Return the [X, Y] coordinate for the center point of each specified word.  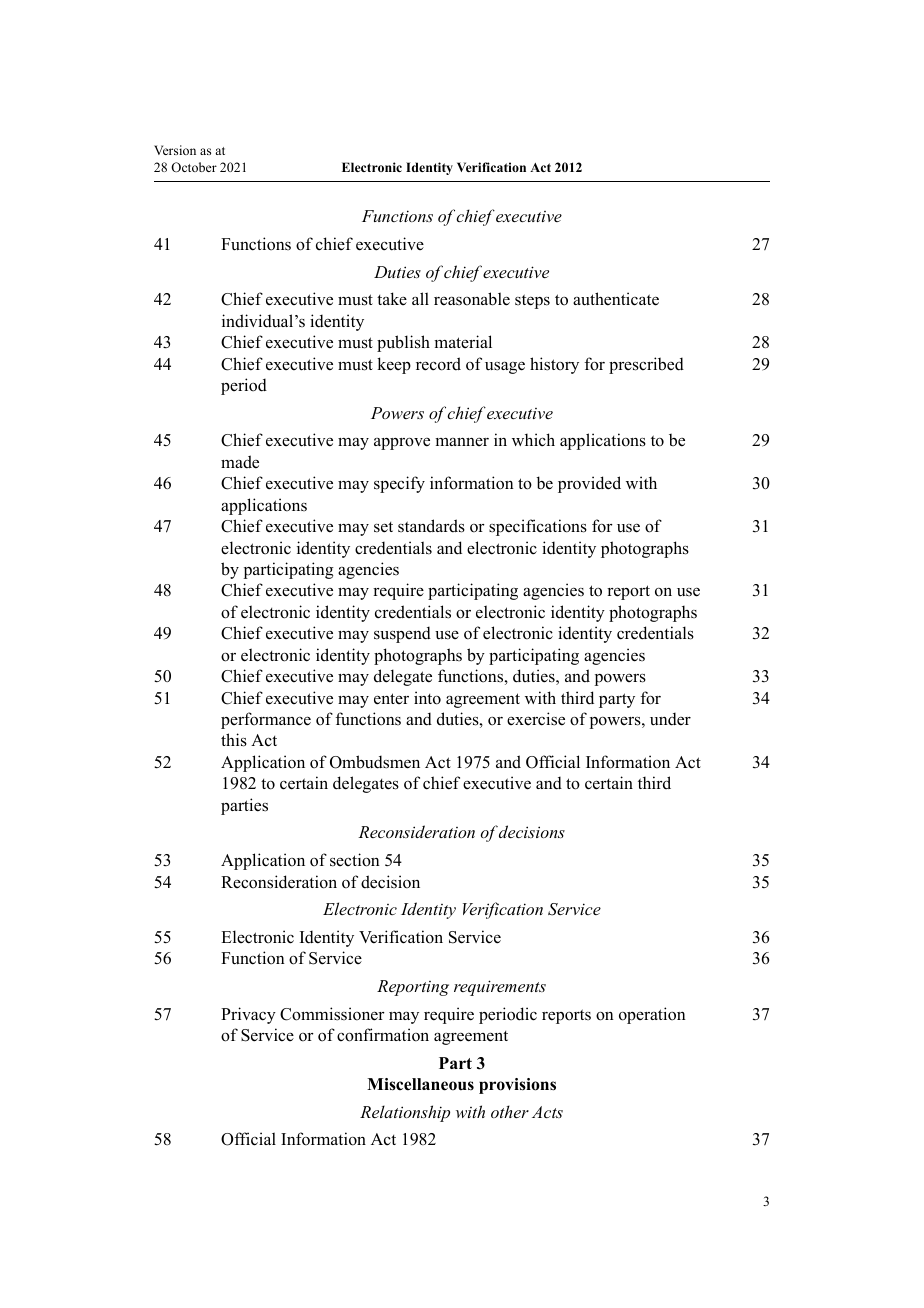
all [420, 298]
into [427, 698]
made [240, 462]
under [670, 719]
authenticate [616, 299]
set [383, 527]
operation [652, 1015]
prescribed [646, 365]
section [355, 860]
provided [589, 484]
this [234, 740]
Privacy [248, 1015]
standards [431, 526]
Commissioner [332, 1014]
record [438, 364]
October [194, 167]
